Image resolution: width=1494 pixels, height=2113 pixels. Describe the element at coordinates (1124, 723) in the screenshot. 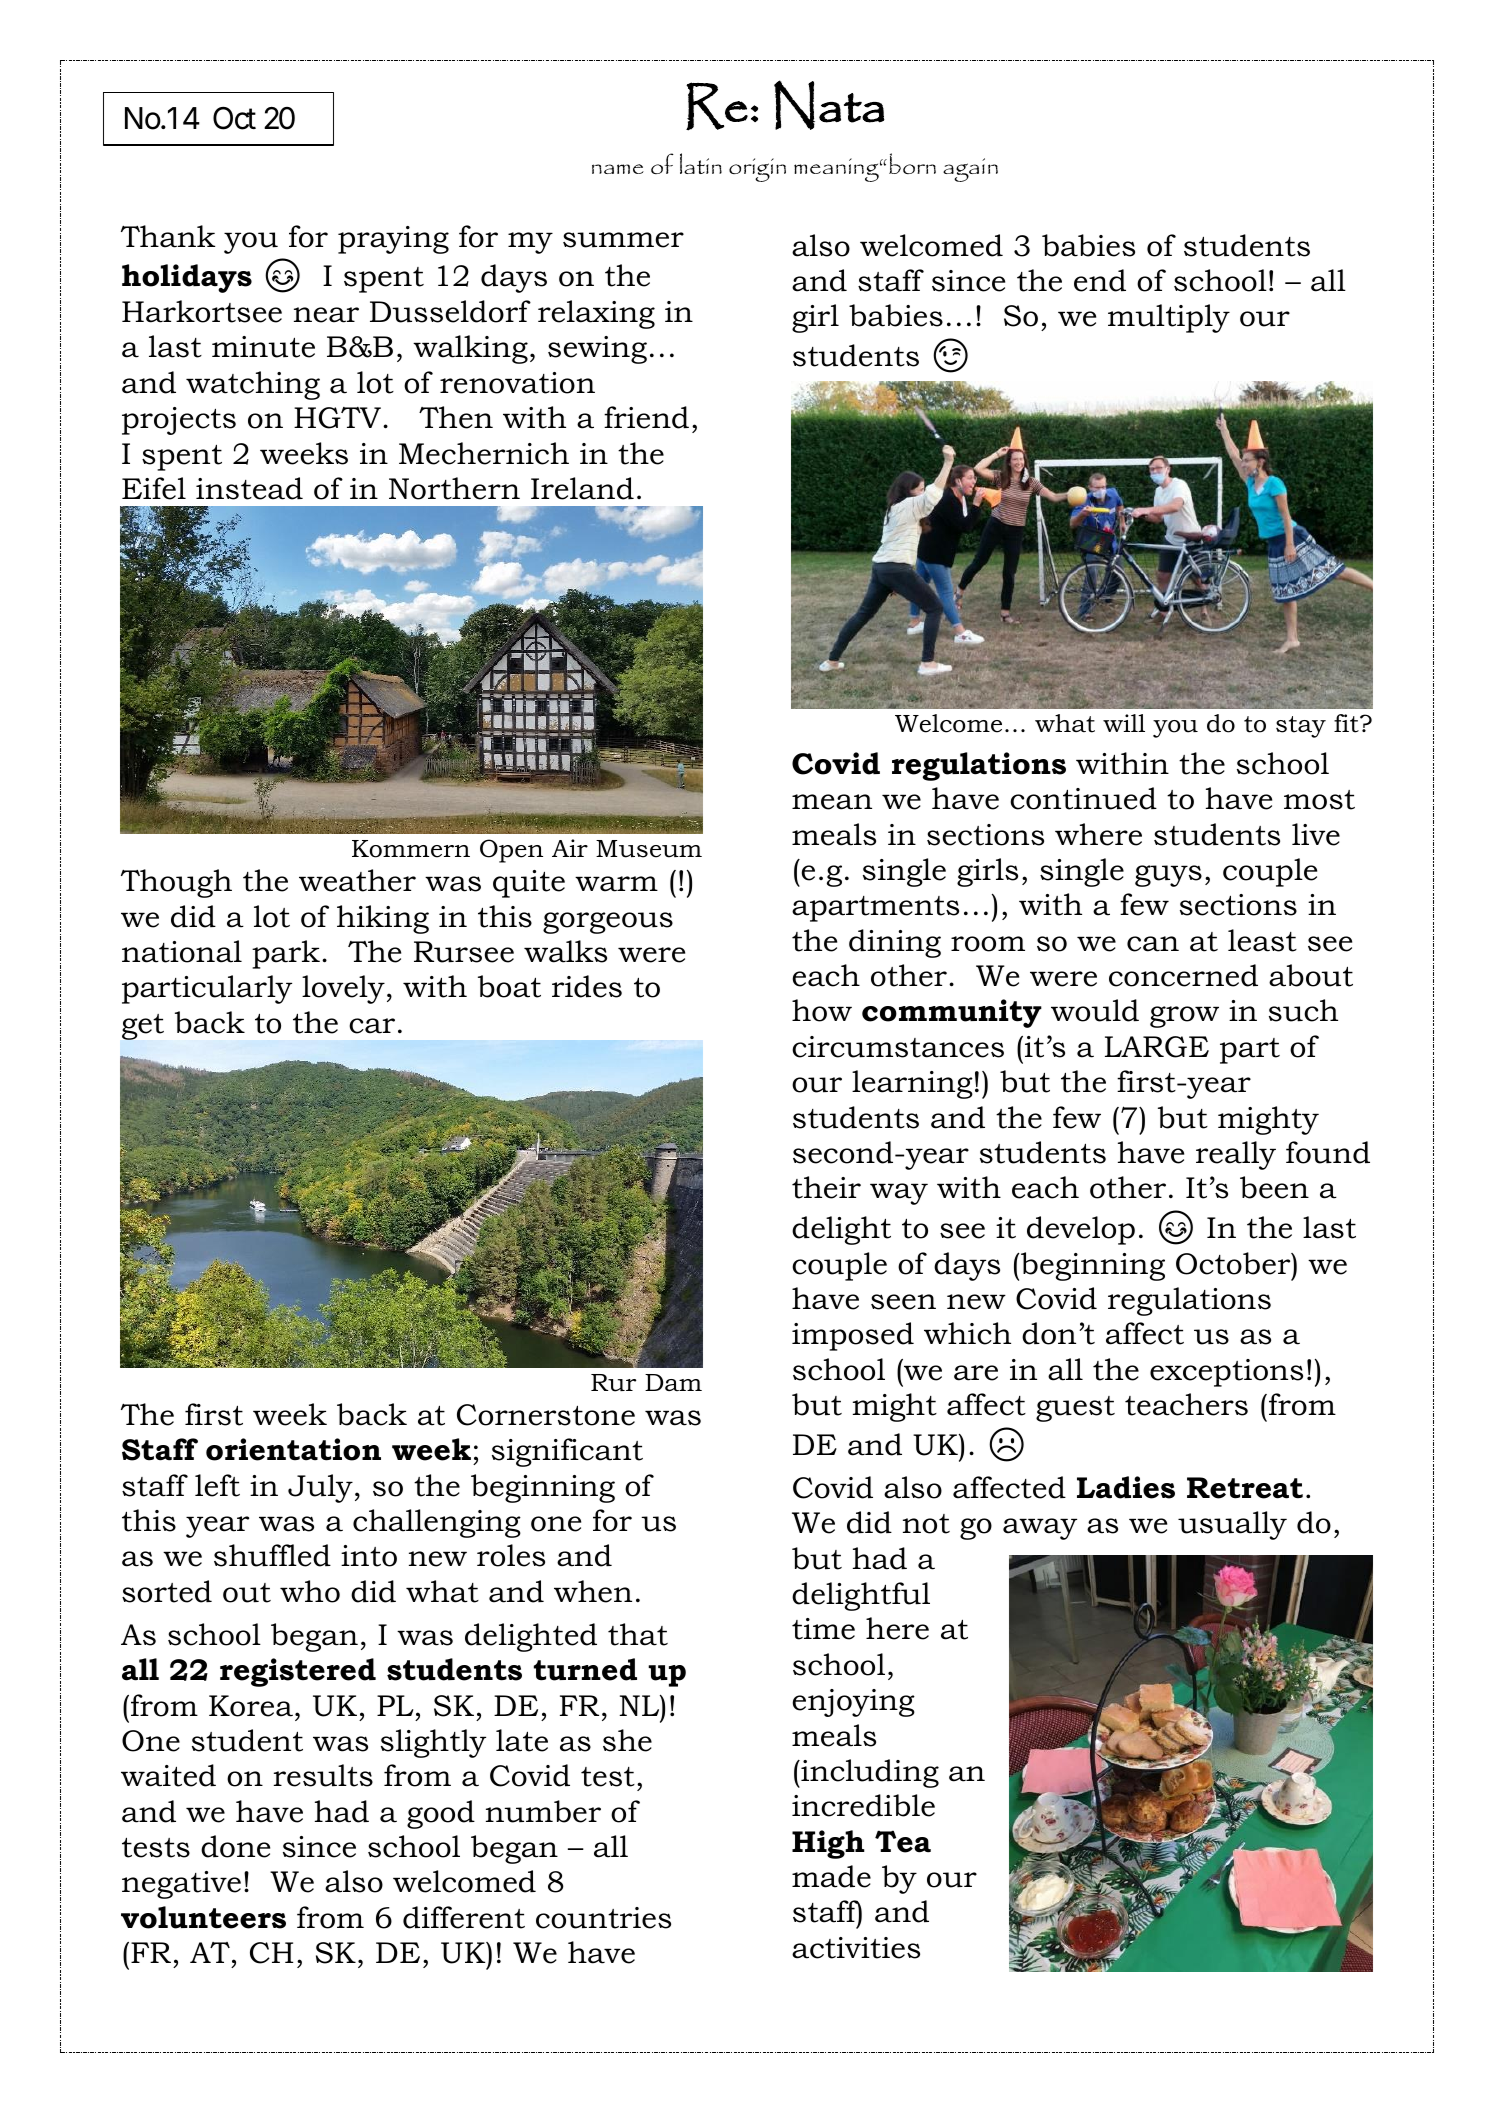

I see `will` at that location.
